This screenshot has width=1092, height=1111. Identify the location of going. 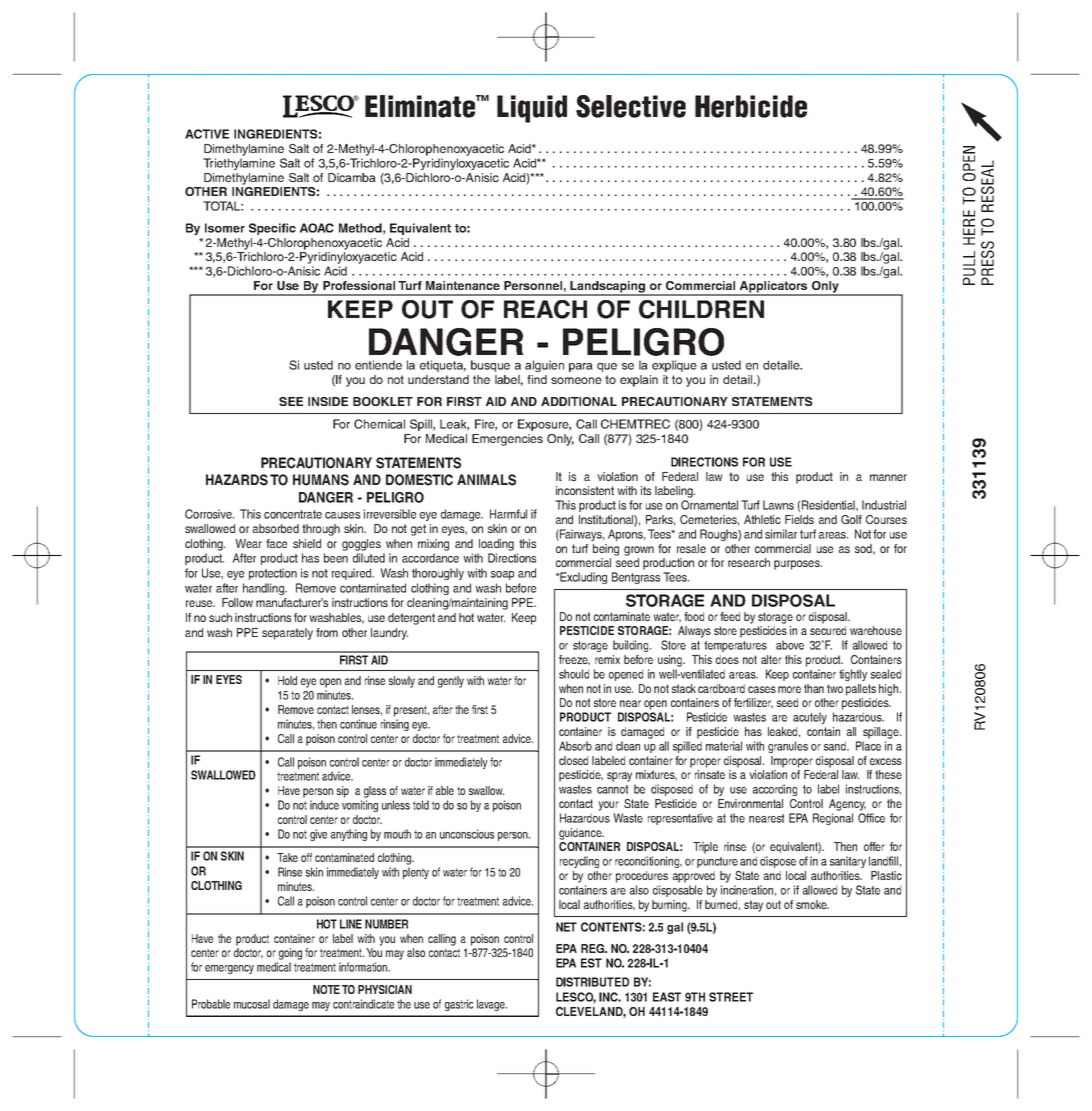
(290, 954).
